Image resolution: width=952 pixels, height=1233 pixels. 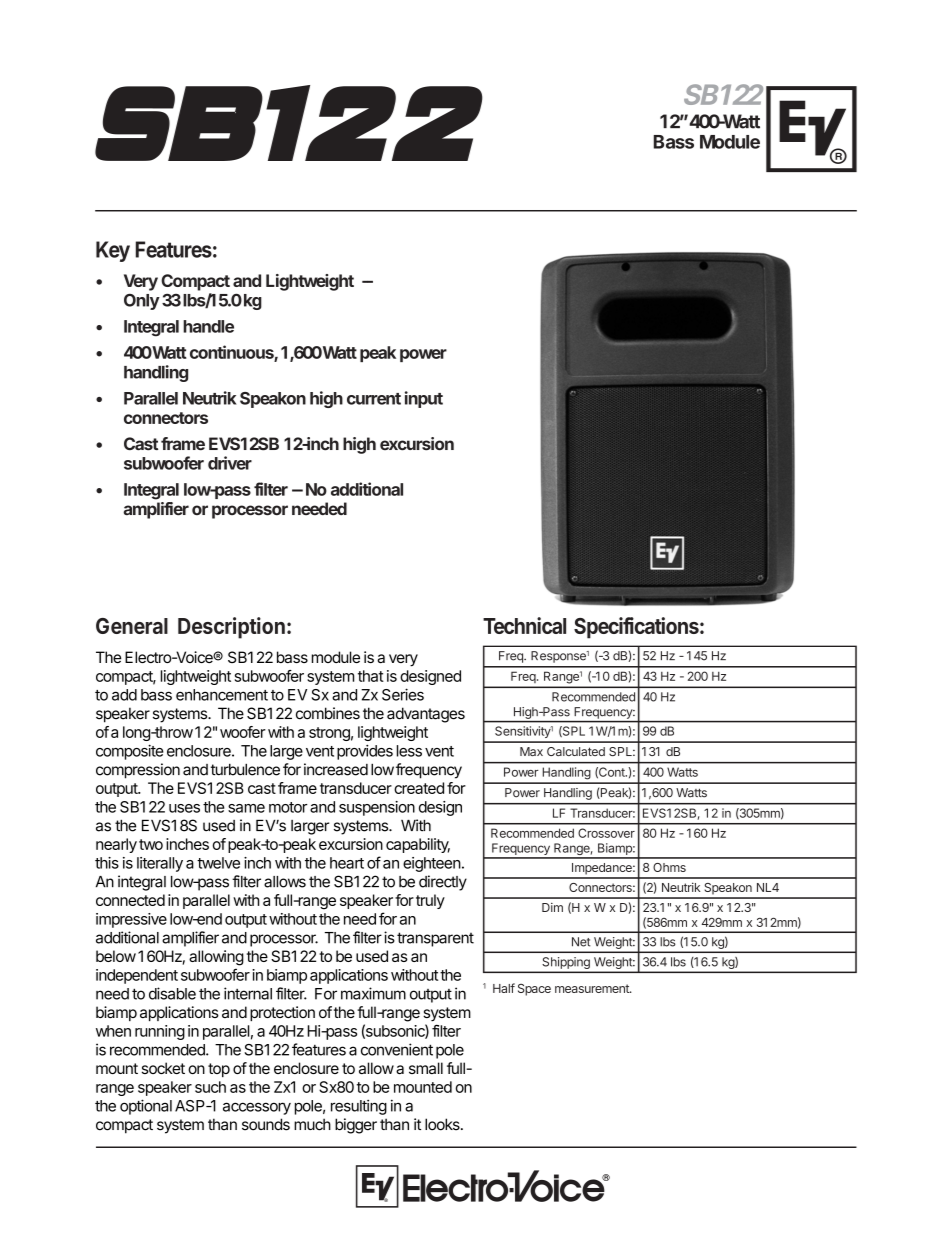 I want to click on Technical, so click(x=524, y=625).
